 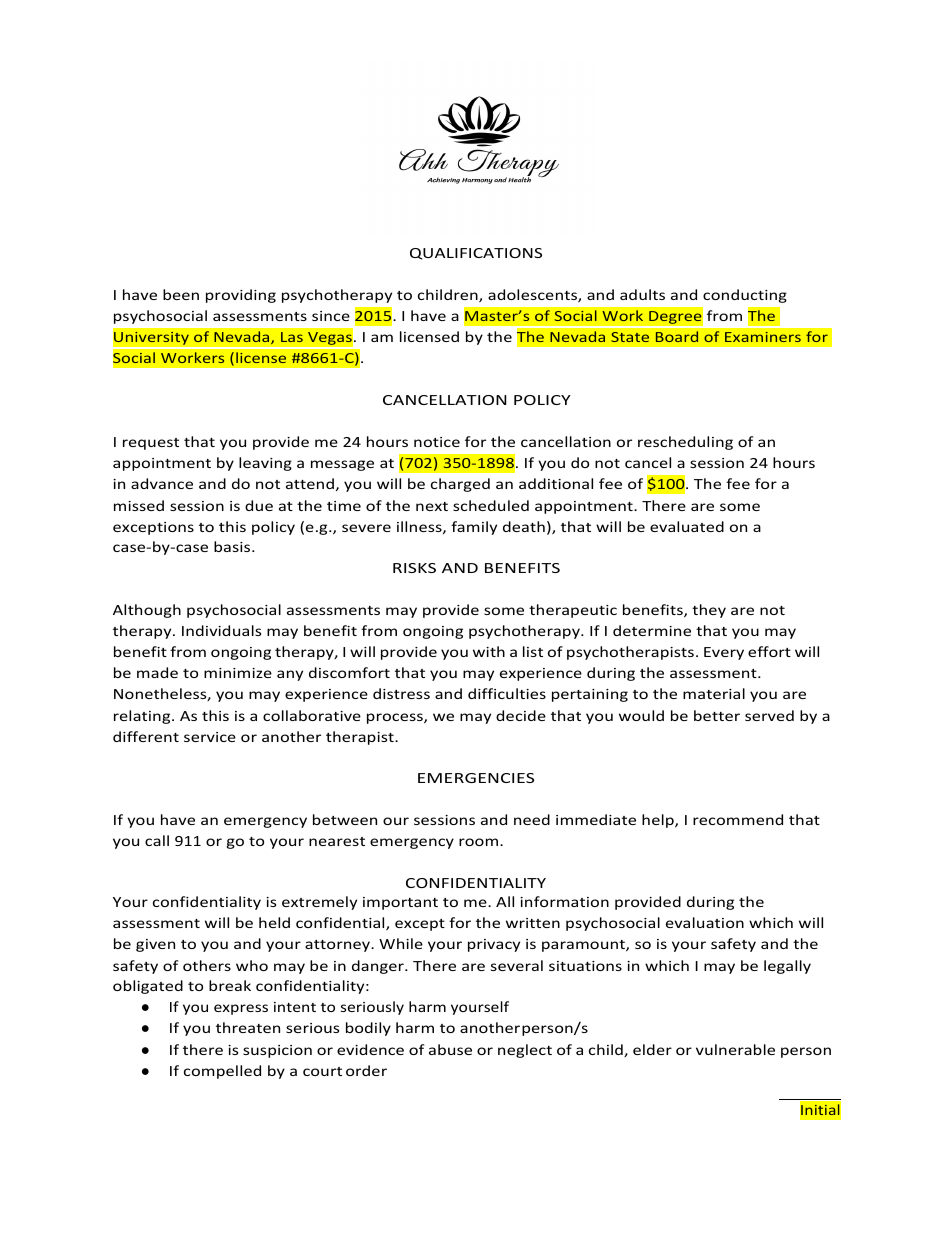 I want to click on basis, so click(x=233, y=546).
